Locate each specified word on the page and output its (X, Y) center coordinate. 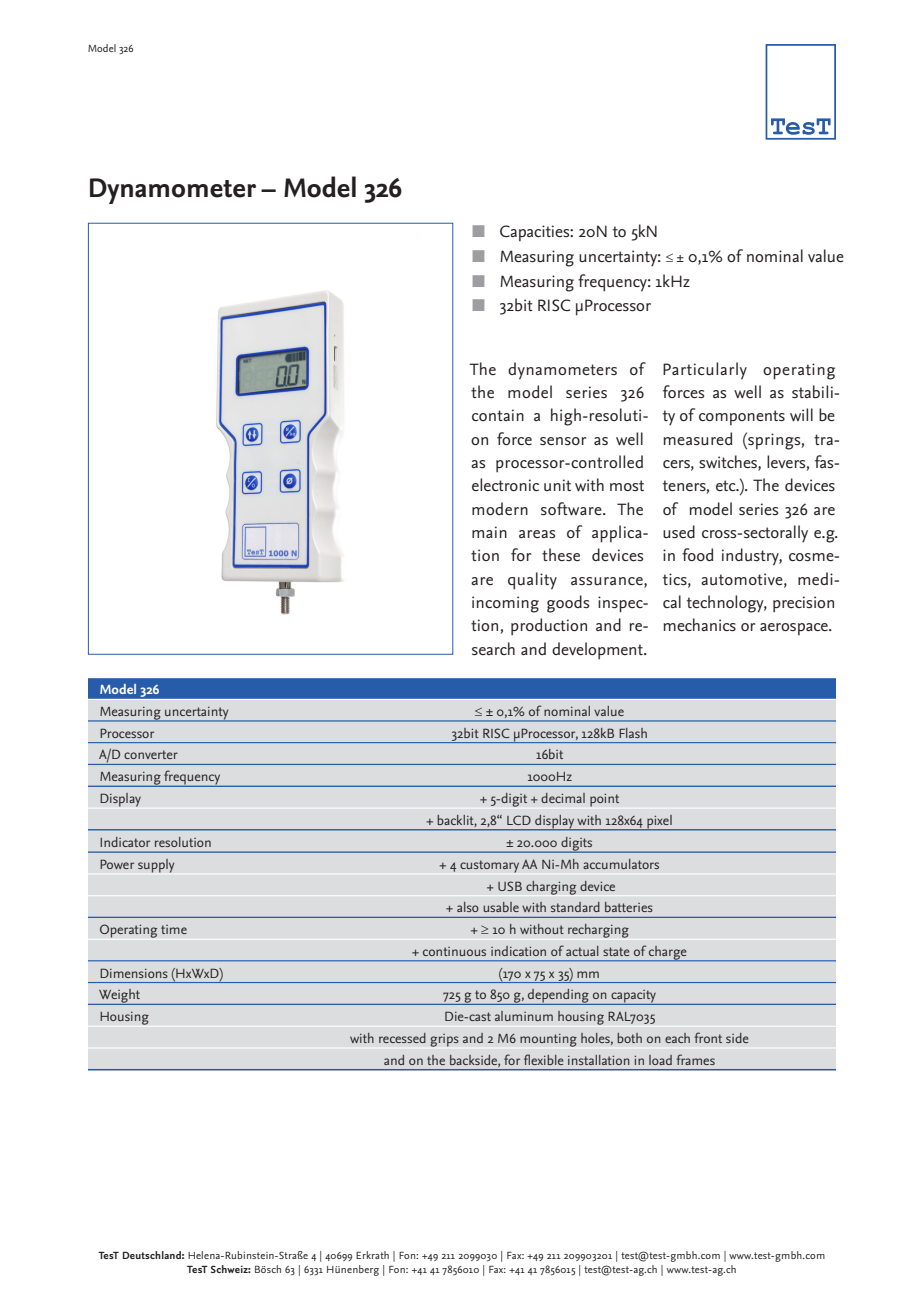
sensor (563, 441)
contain (498, 415)
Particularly (705, 371)
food (697, 554)
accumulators (621, 864)
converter (151, 754)
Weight (119, 997)
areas (537, 534)
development (598, 651)
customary (489, 866)
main (489, 532)
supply (156, 866)
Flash (633, 733)
